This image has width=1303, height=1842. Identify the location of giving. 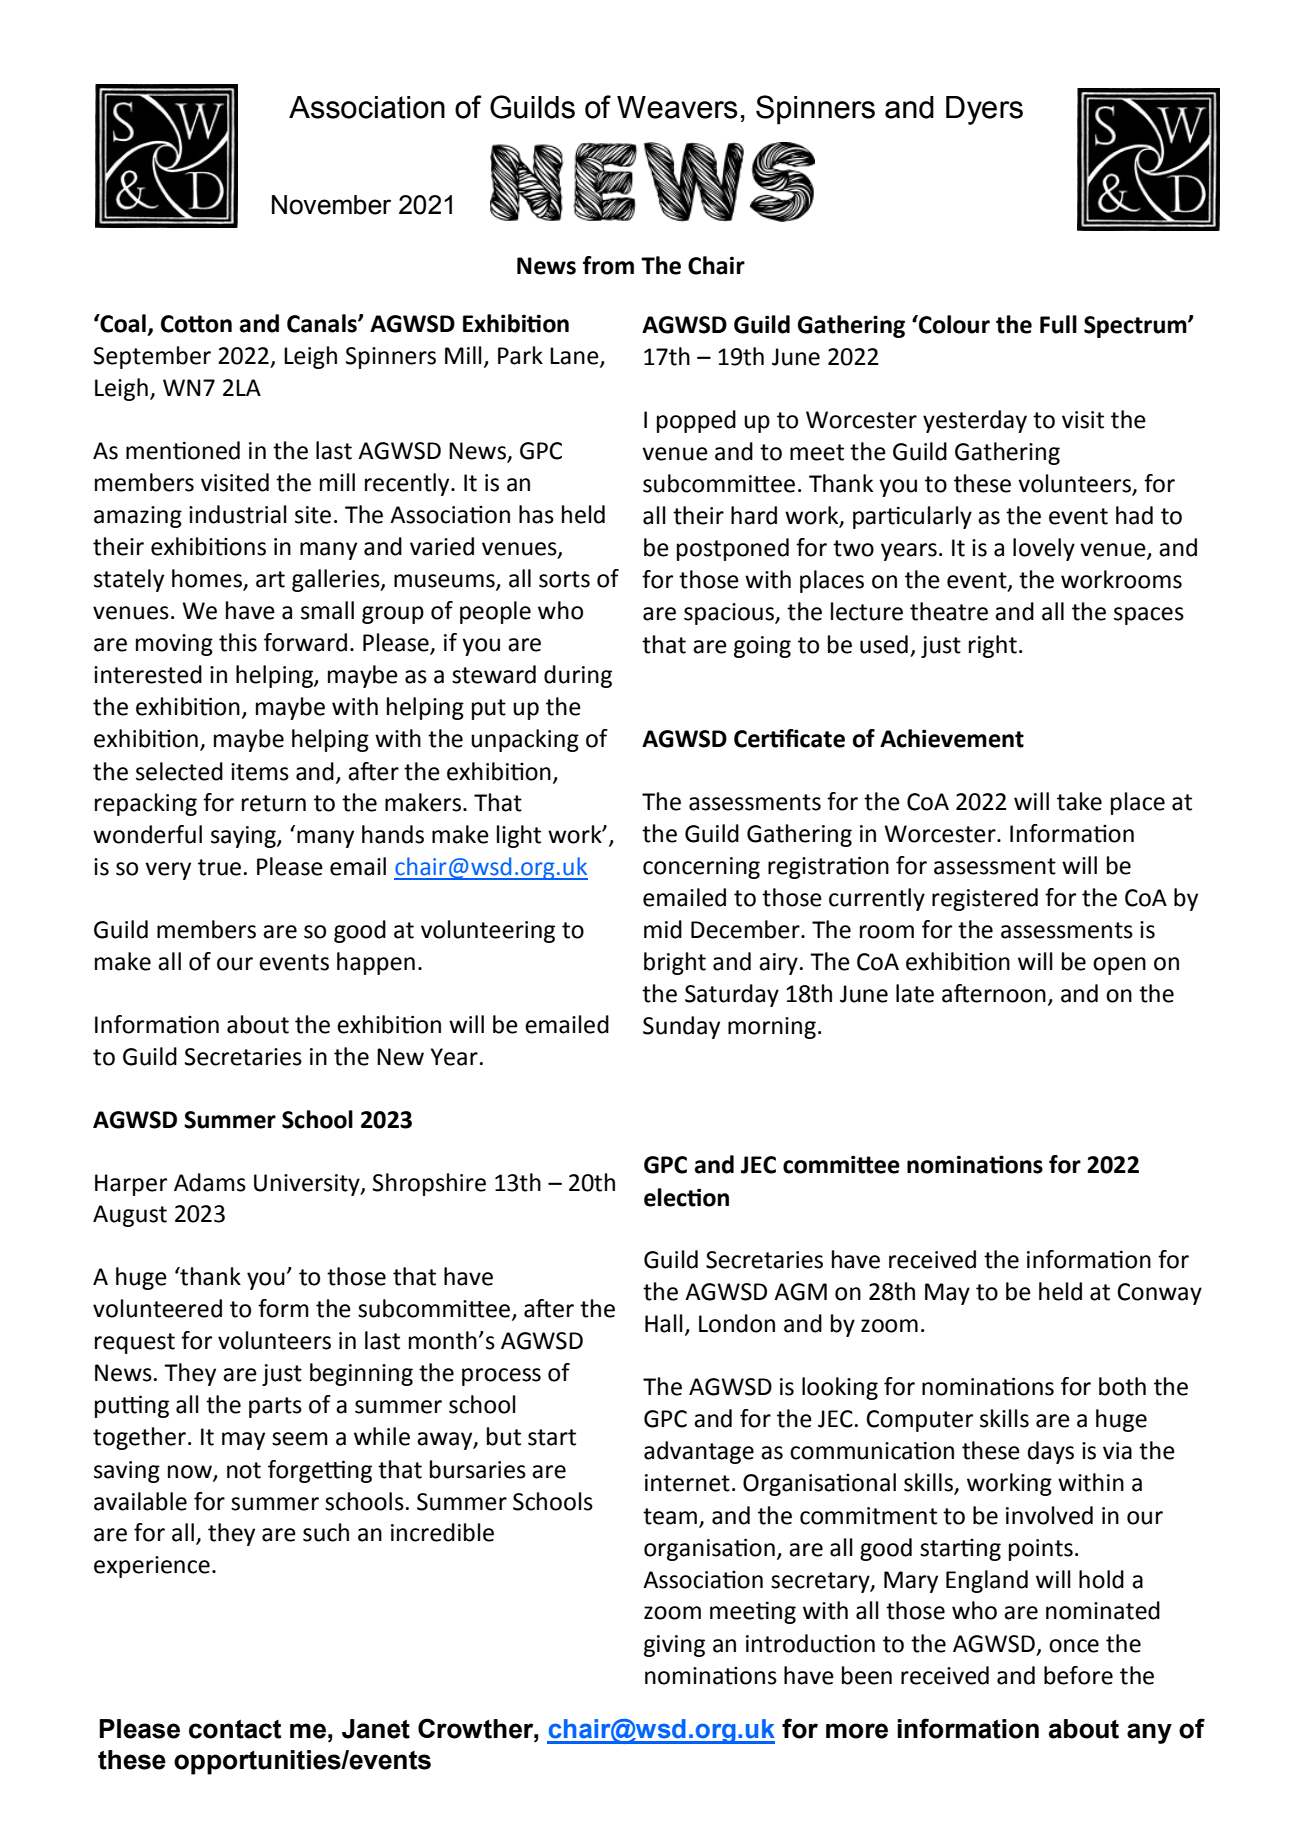
(674, 1646).
